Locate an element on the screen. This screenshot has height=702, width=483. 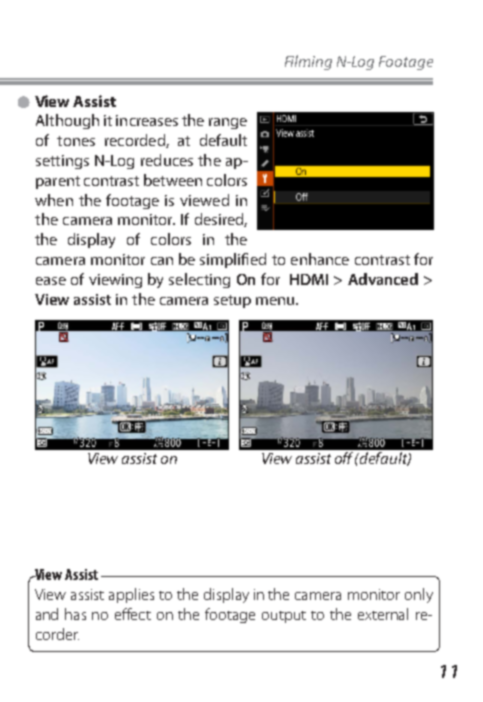
range is located at coordinates (228, 123).
